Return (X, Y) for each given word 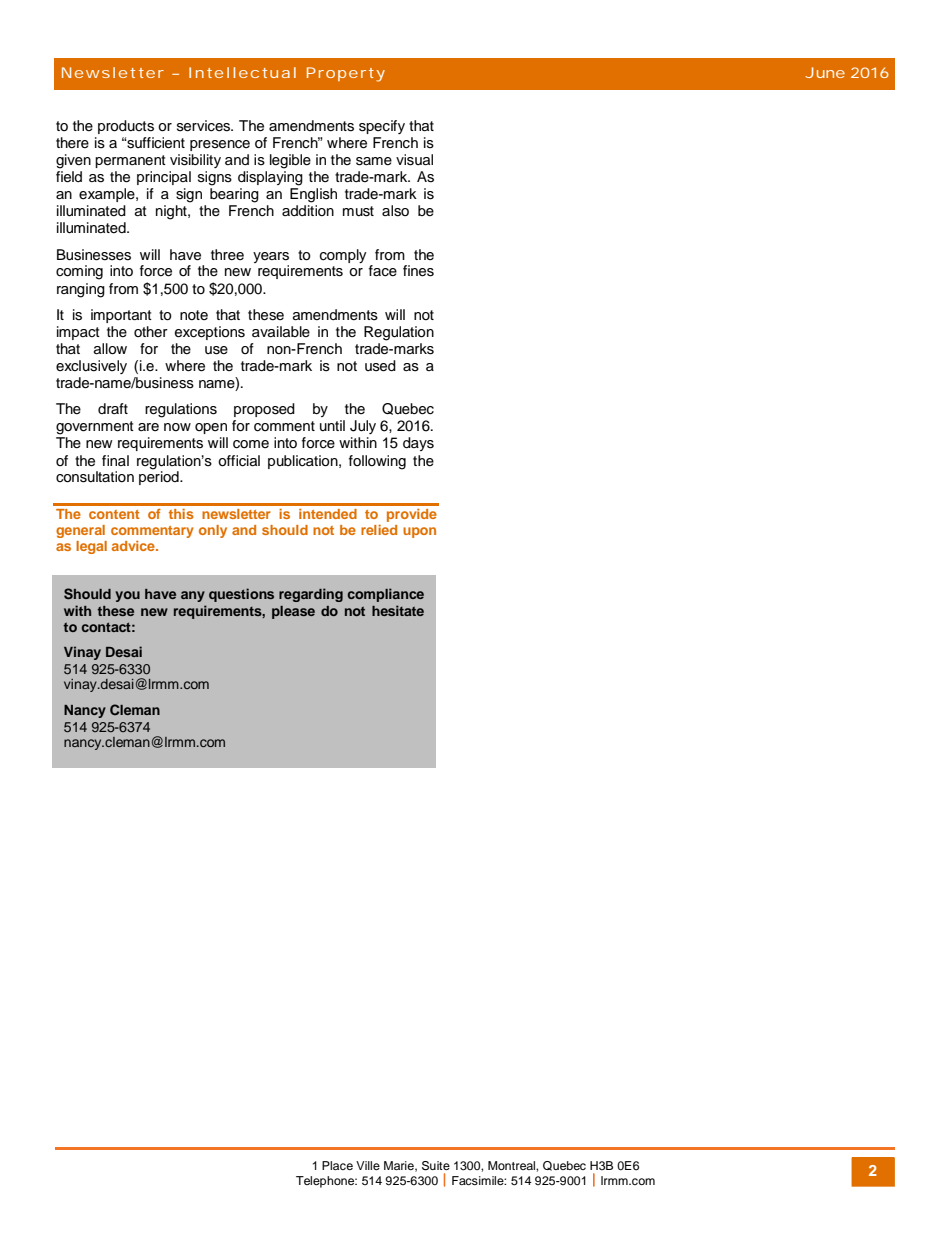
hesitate (398, 610)
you (127, 596)
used (380, 366)
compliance (386, 595)
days (418, 444)
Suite (436, 1166)
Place (337, 1165)
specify (382, 127)
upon (419, 532)
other (151, 331)
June (825, 72)
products (126, 127)
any (193, 596)
